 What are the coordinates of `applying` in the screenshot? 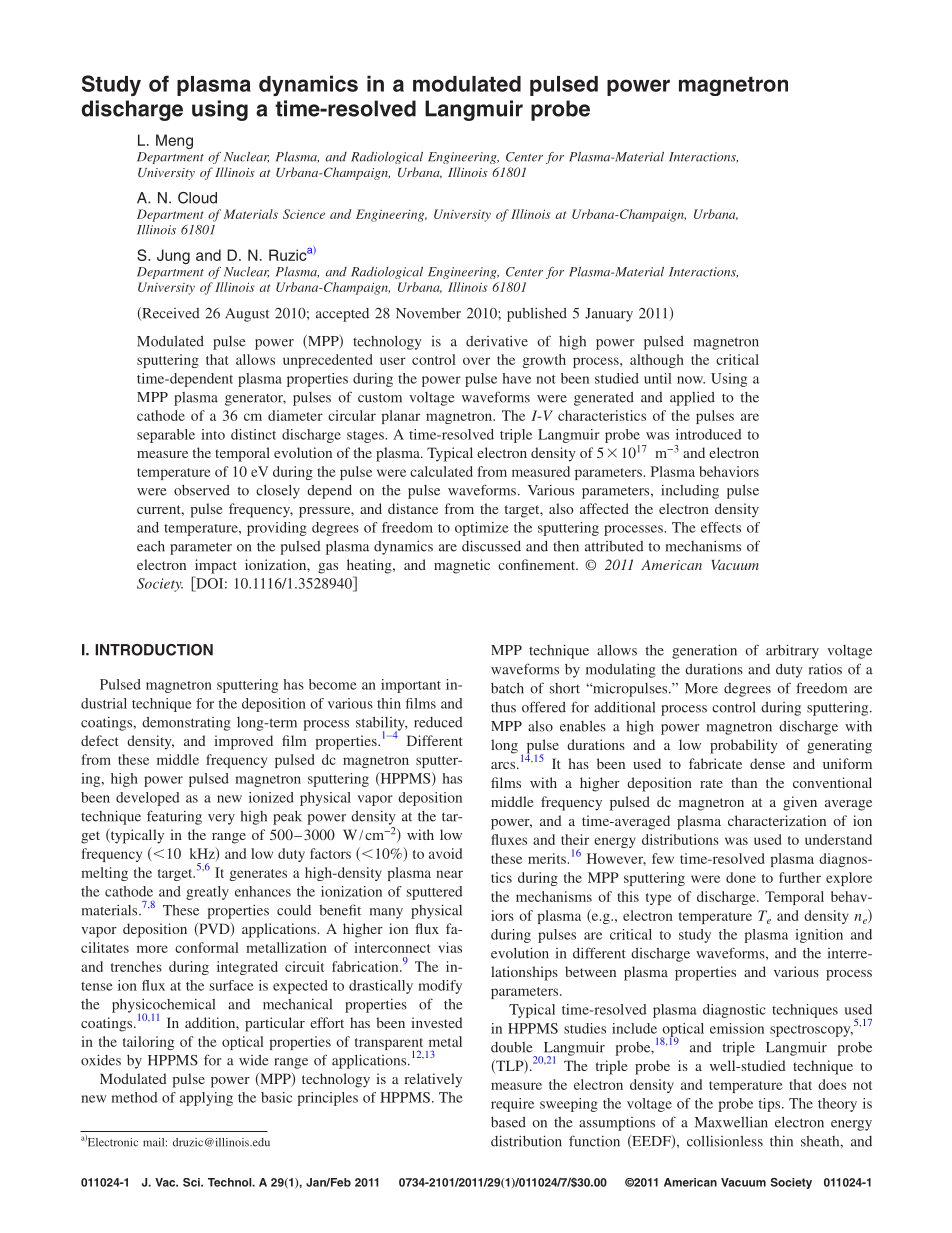 It's located at (206, 1099).
